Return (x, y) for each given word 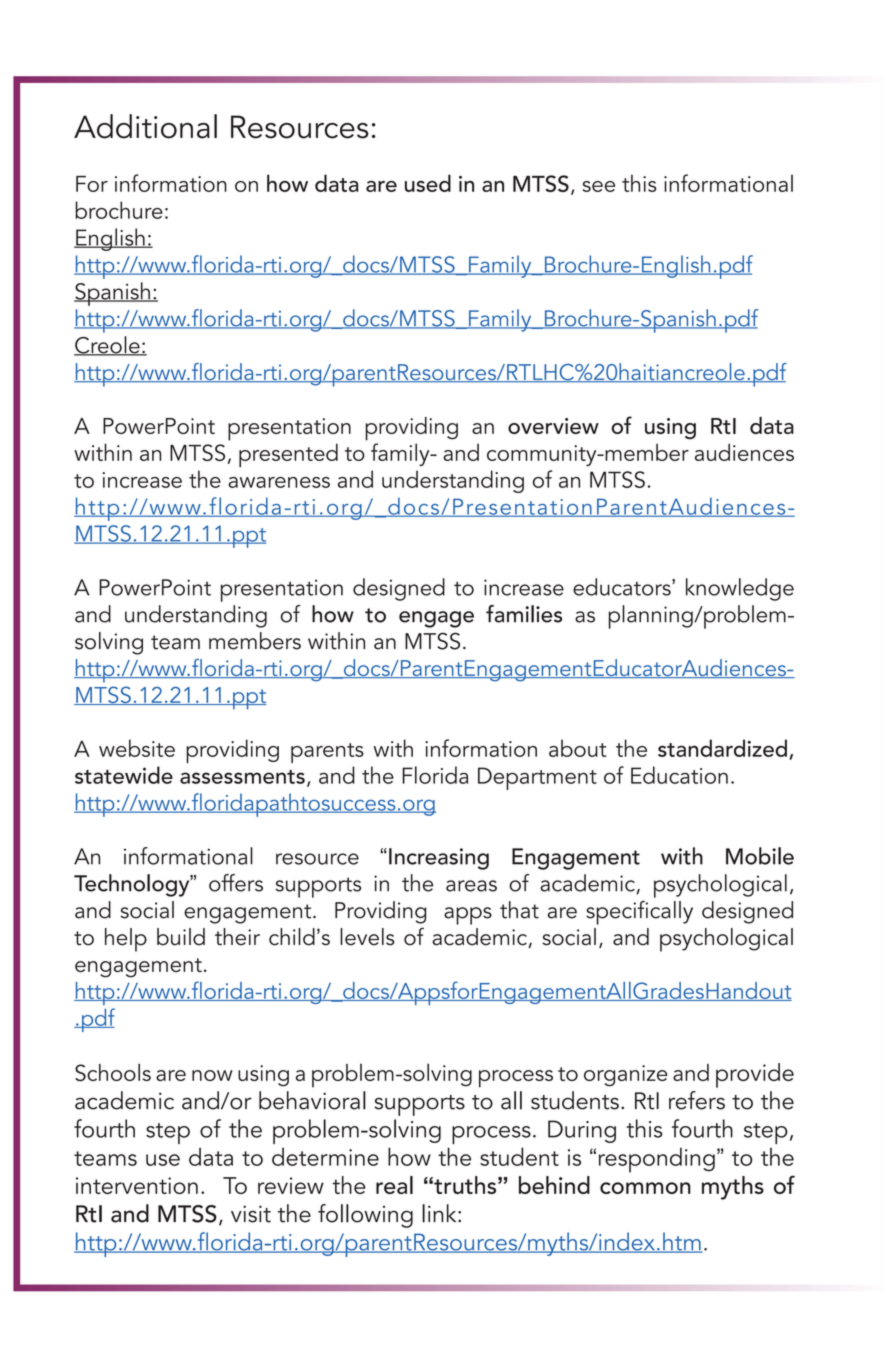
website (137, 748)
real (394, 1185)
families (524, 614)
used (428, 183)
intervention (137, 1185)
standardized (722, 748)
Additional (145, 126)
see (599, 186)
